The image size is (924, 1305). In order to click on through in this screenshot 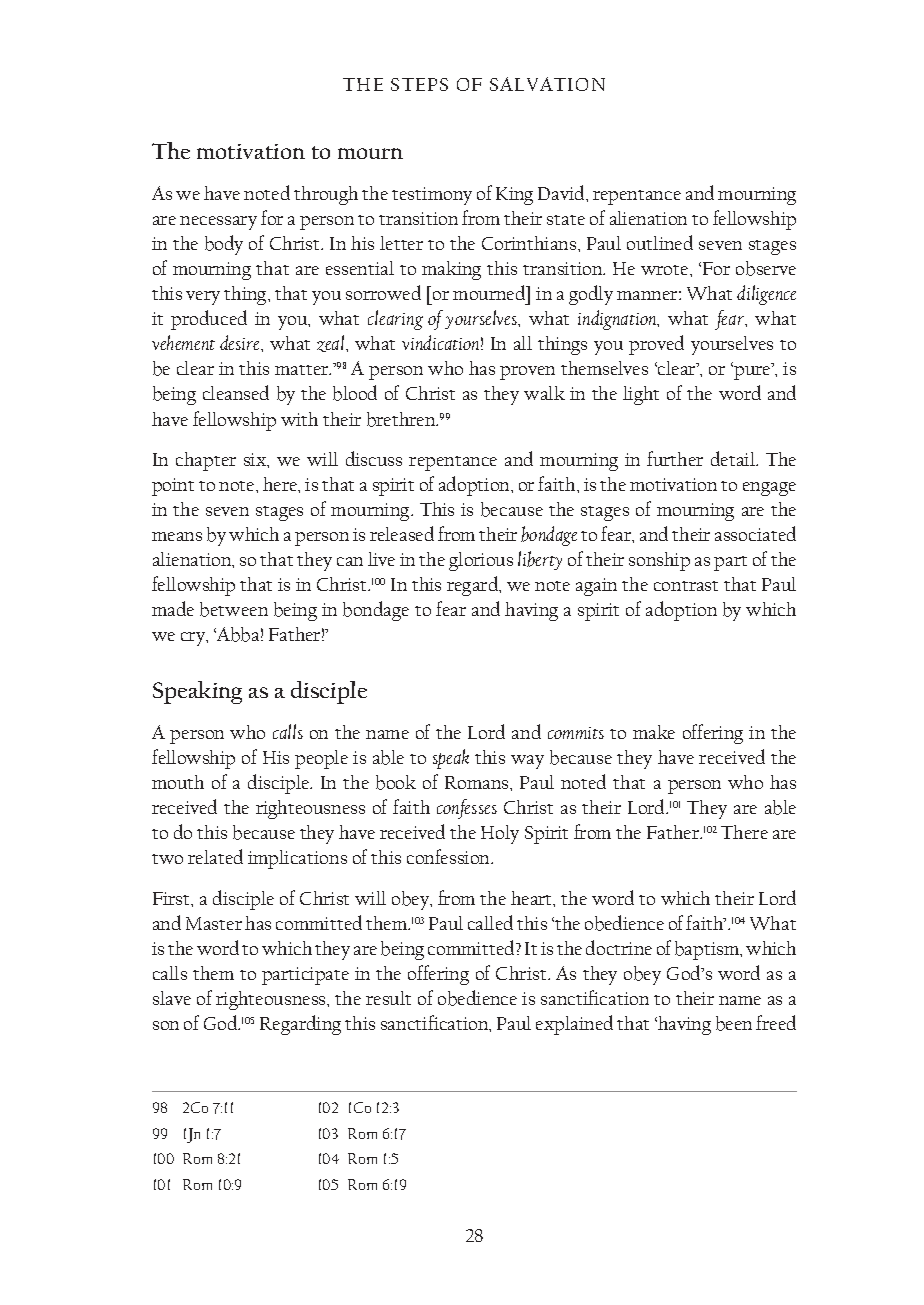, I will do `click(326, 195)`.
